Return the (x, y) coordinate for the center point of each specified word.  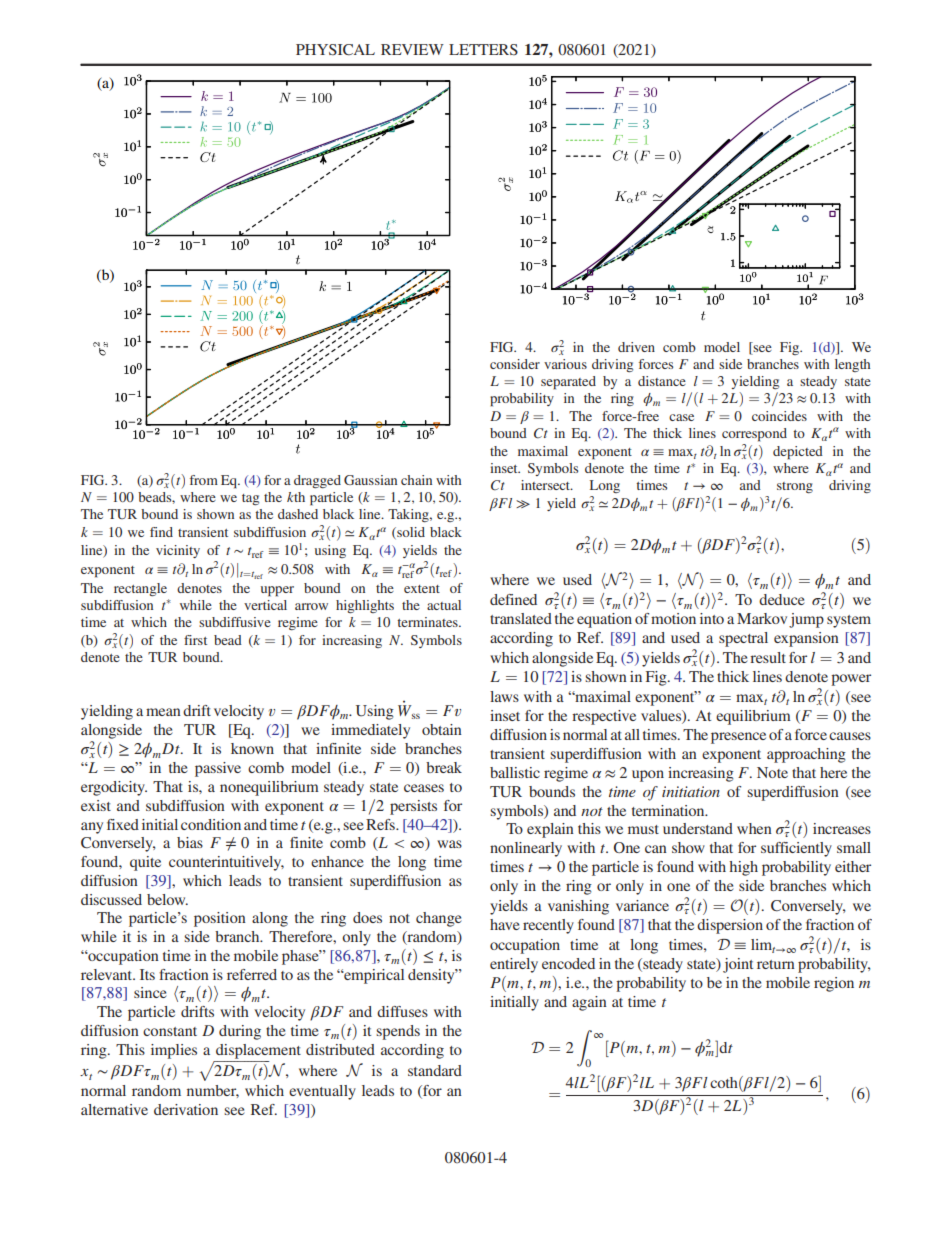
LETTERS (483, 49)
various (565, 364)
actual (444, 605)
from (204, 480)
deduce (782, 599)
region (834, 984)
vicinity (178, 551)
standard (435, 1070)
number (213, 1091)
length (852, 365)
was (449, 844)
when (754, 828)
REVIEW (412, 49)
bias (190, 842)
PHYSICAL (335, 50)
